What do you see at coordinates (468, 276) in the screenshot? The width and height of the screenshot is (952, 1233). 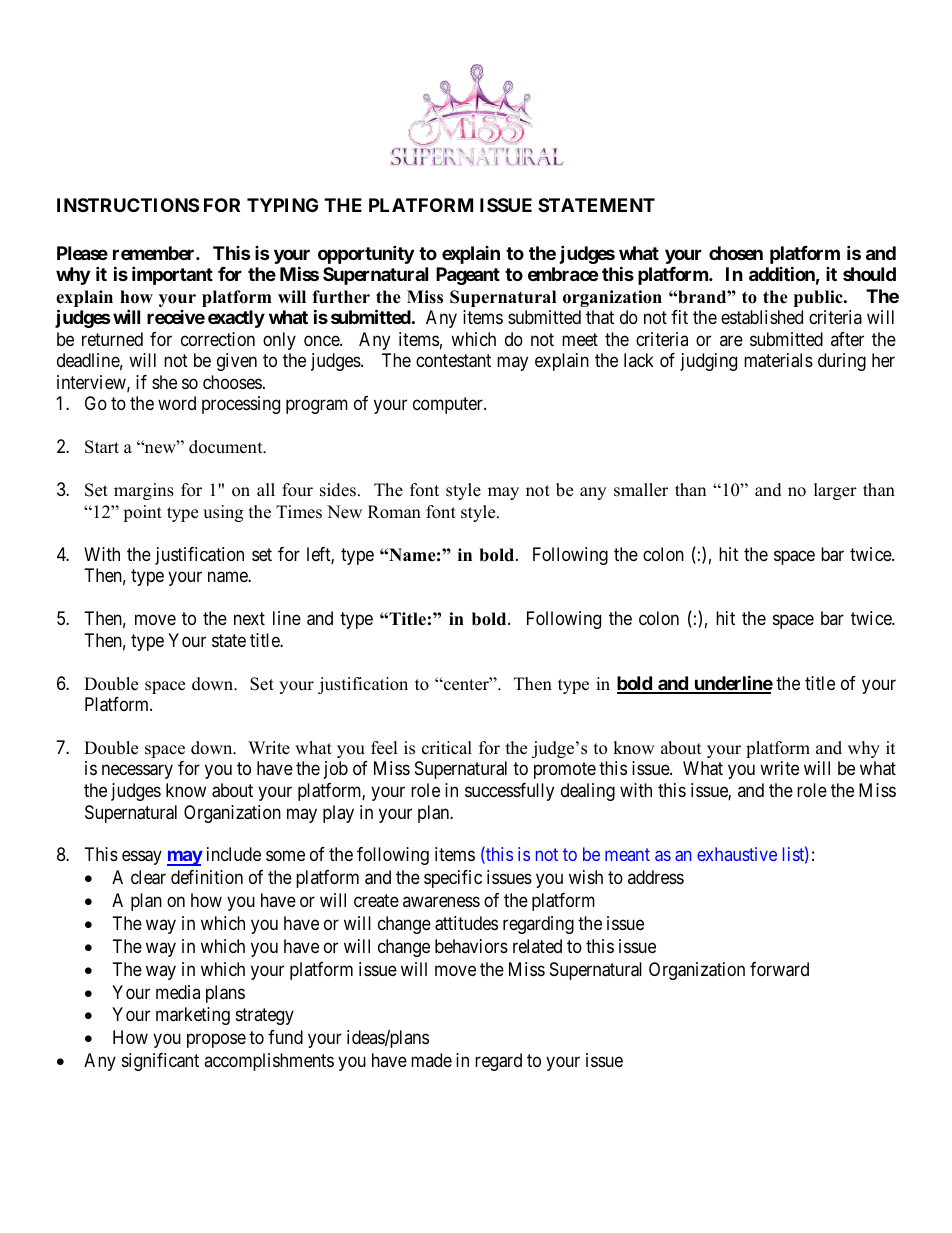 I see `Pageant` at bounding box center [468, 276].
